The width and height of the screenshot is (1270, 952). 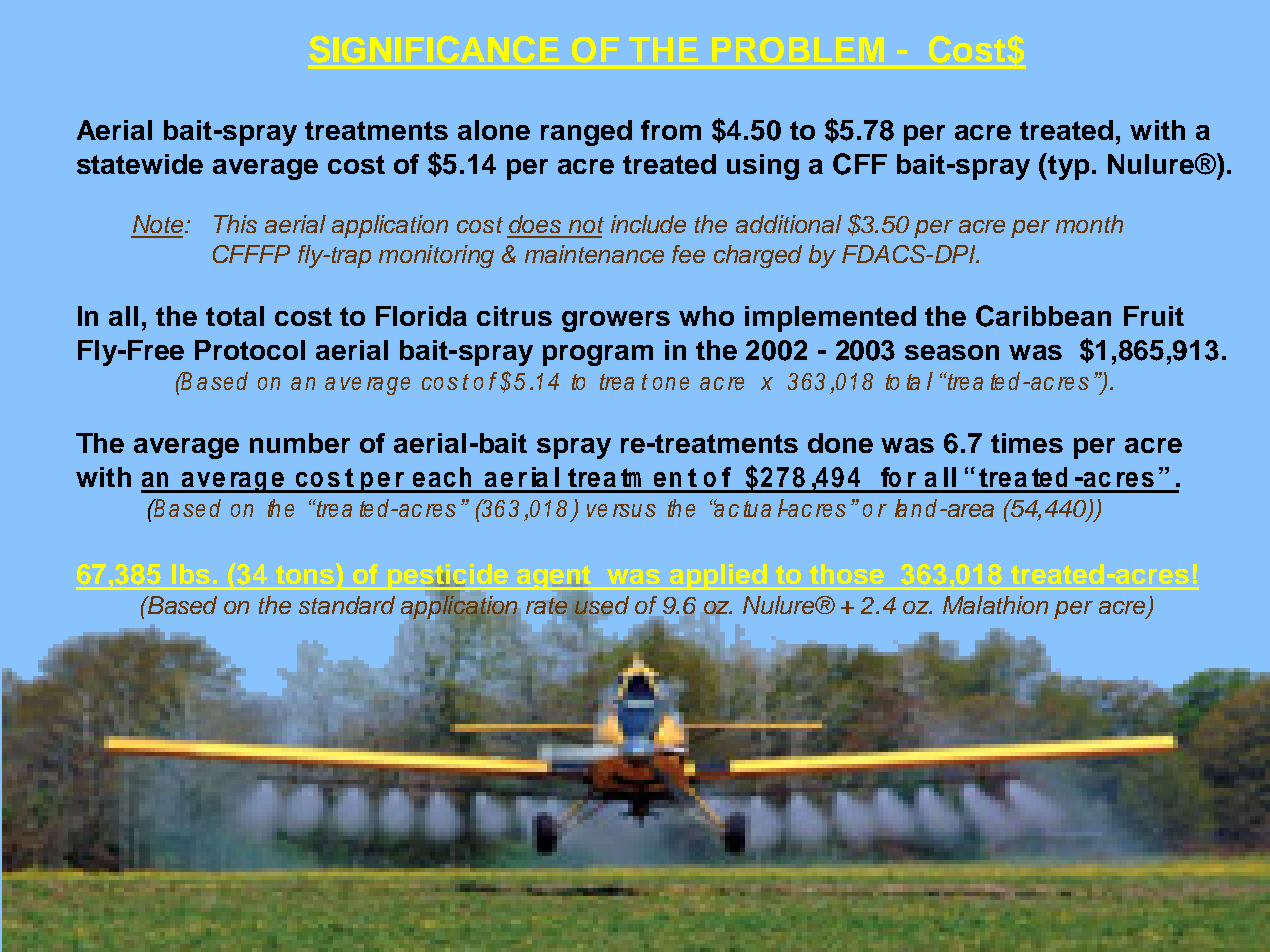 I want to click on statewide, so click(x=140, y=164).
